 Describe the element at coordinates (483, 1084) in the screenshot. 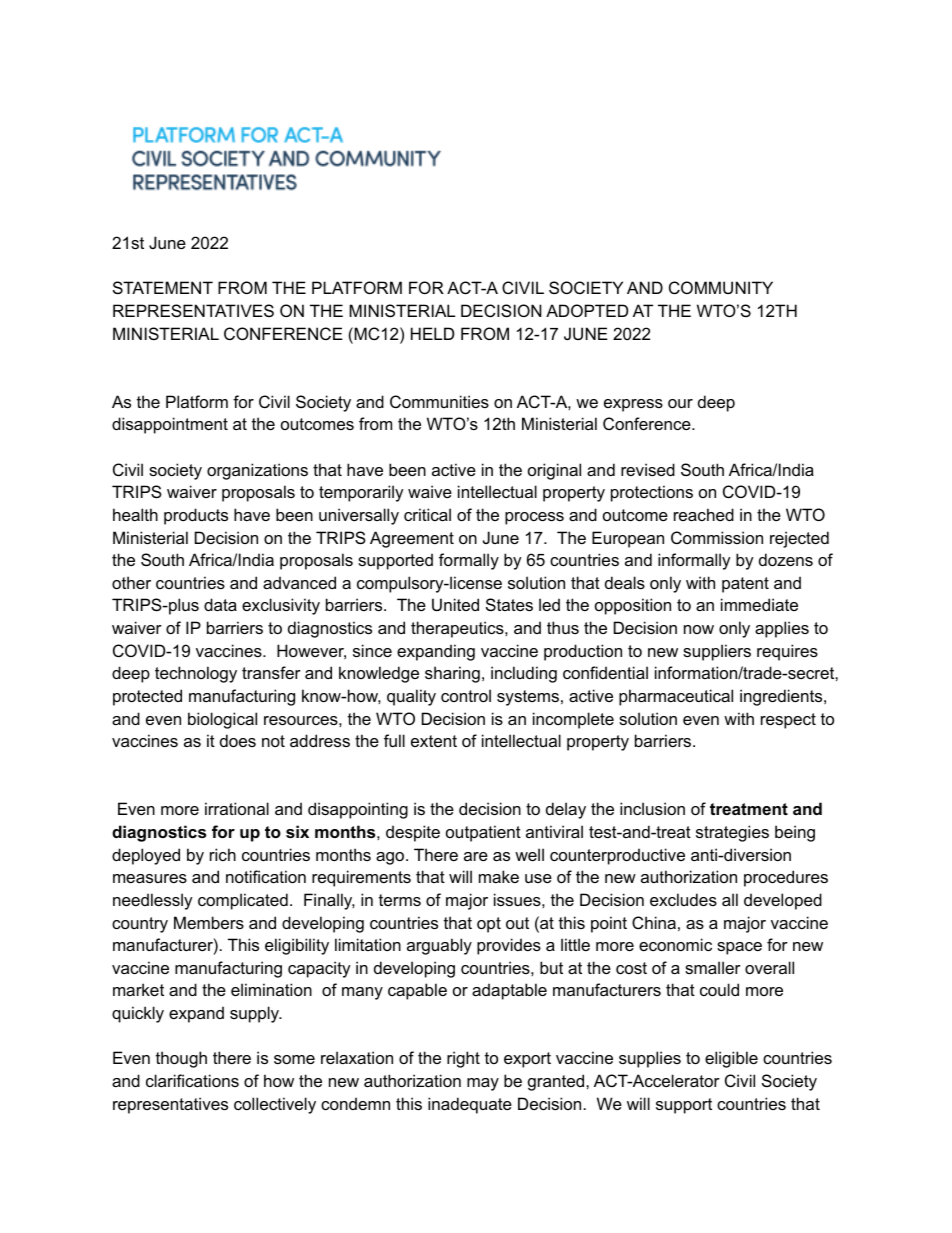

I see `may` at that location.
